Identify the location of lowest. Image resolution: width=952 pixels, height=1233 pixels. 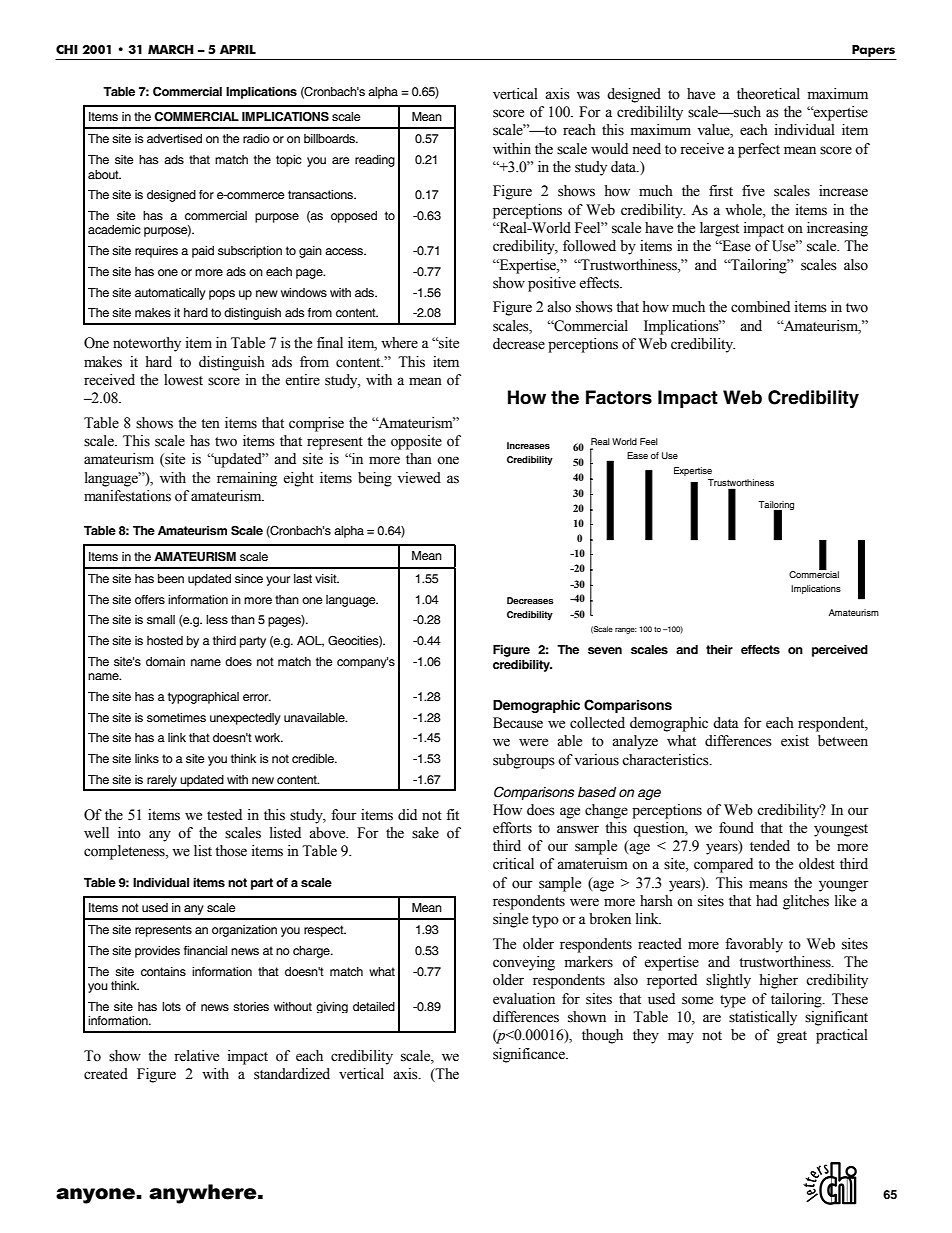
(183, 380).
